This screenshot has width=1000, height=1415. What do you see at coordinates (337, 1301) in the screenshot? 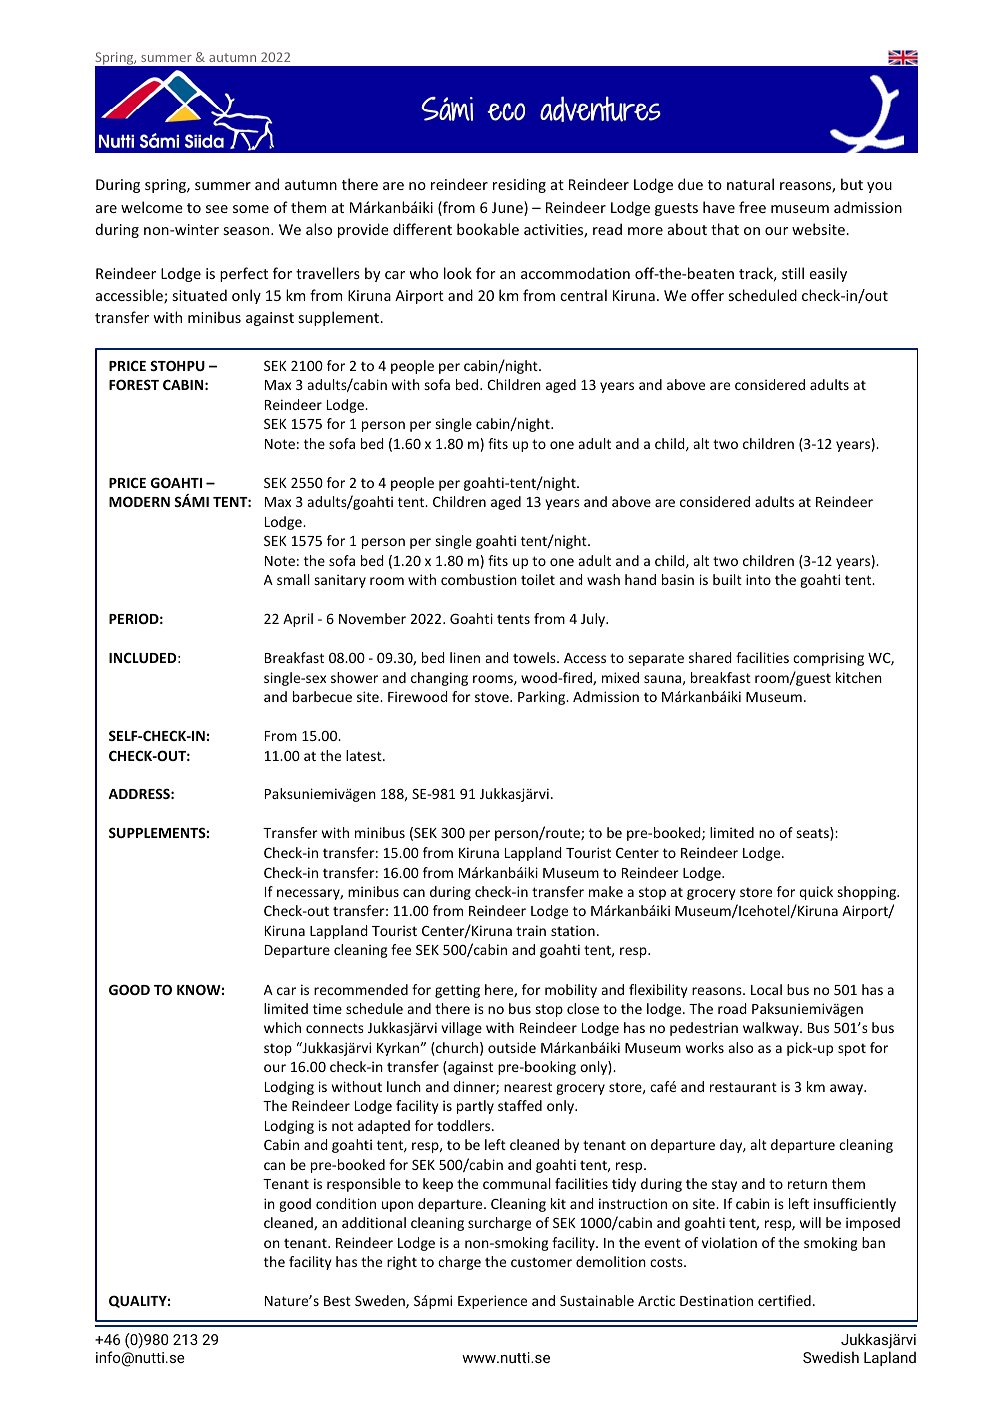
I see `Best` at bounding box center [337, 1301].
